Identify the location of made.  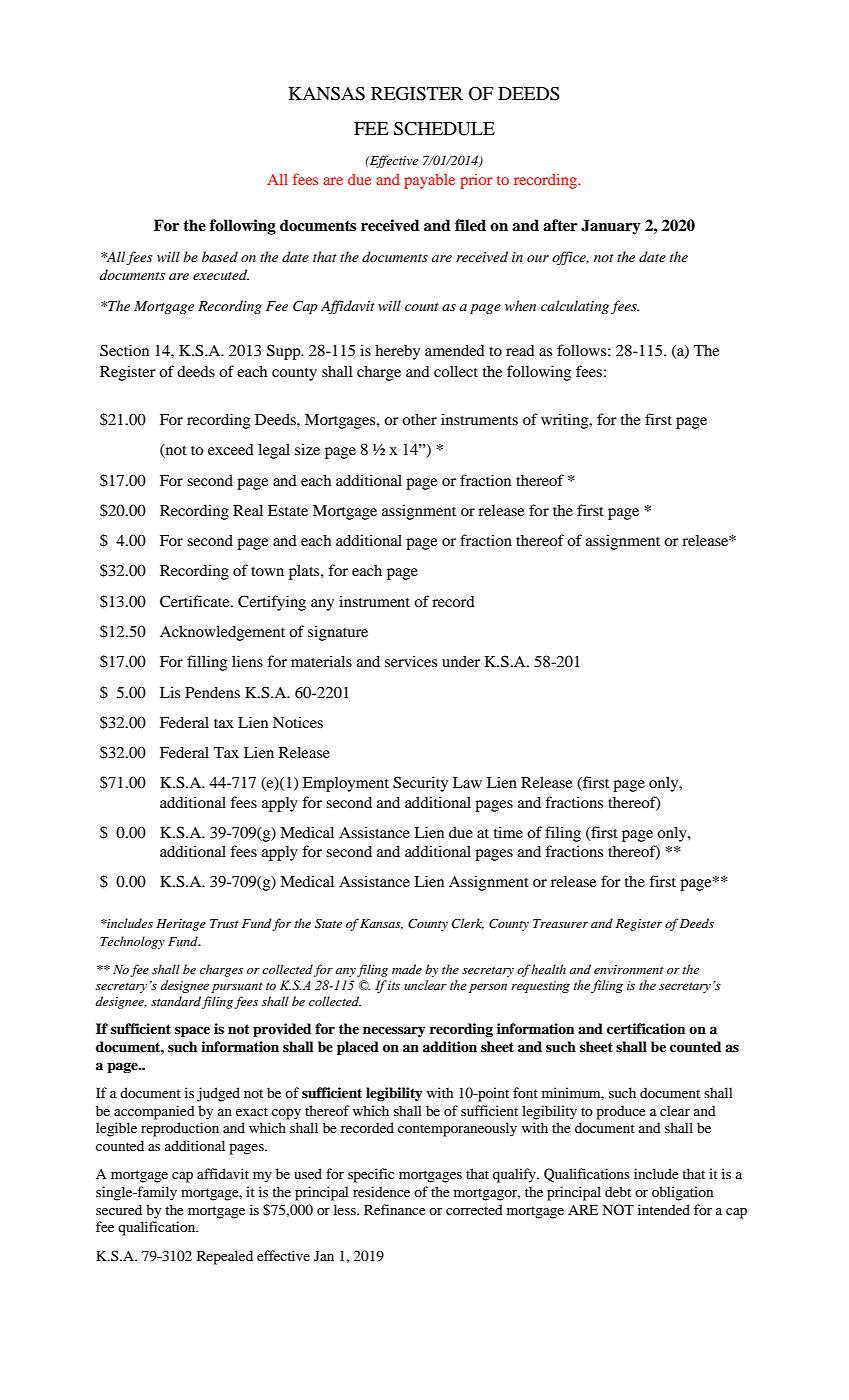
(407, 969).
